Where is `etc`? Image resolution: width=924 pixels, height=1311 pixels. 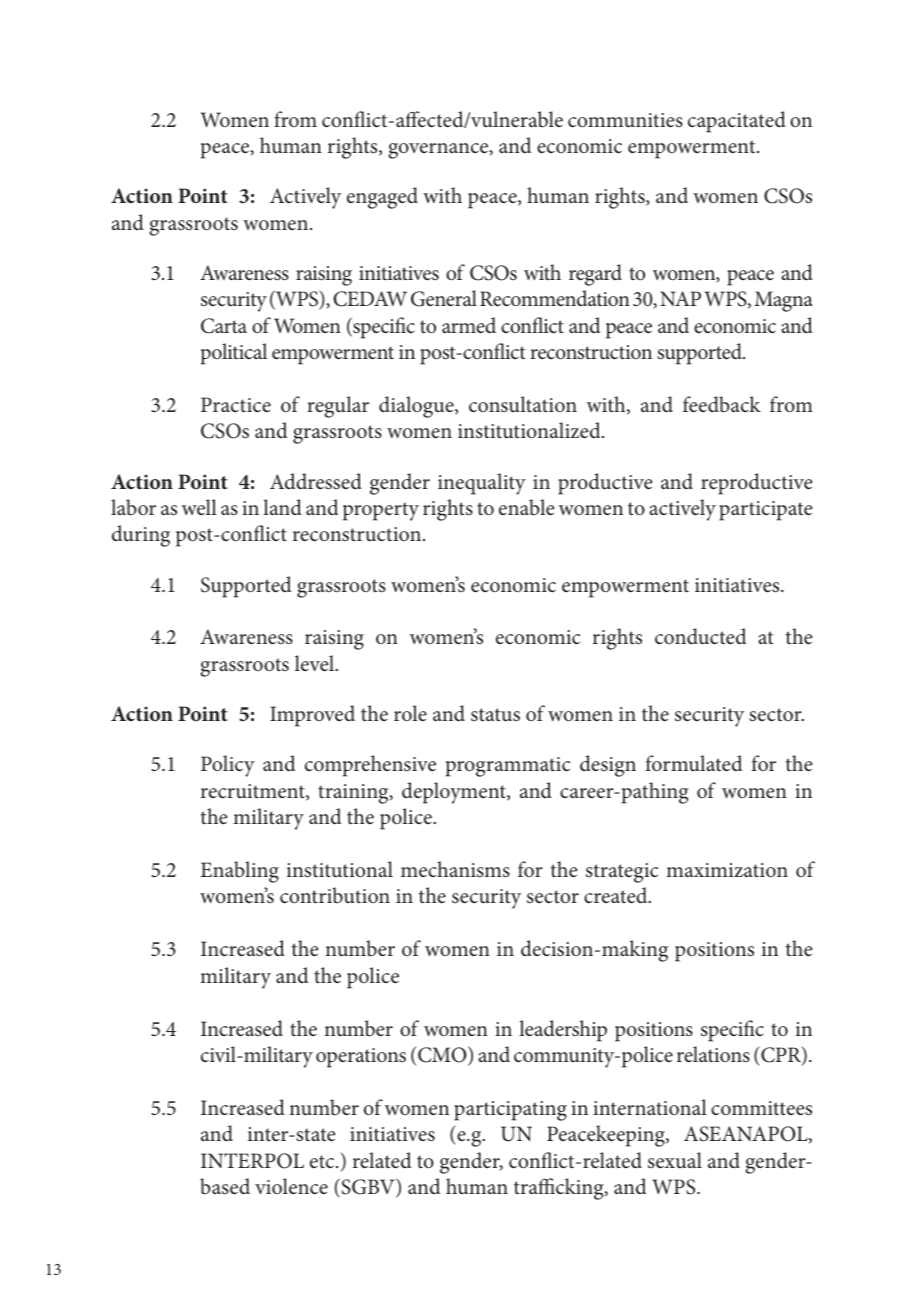
etc is located at coordinates (323, 1161).
